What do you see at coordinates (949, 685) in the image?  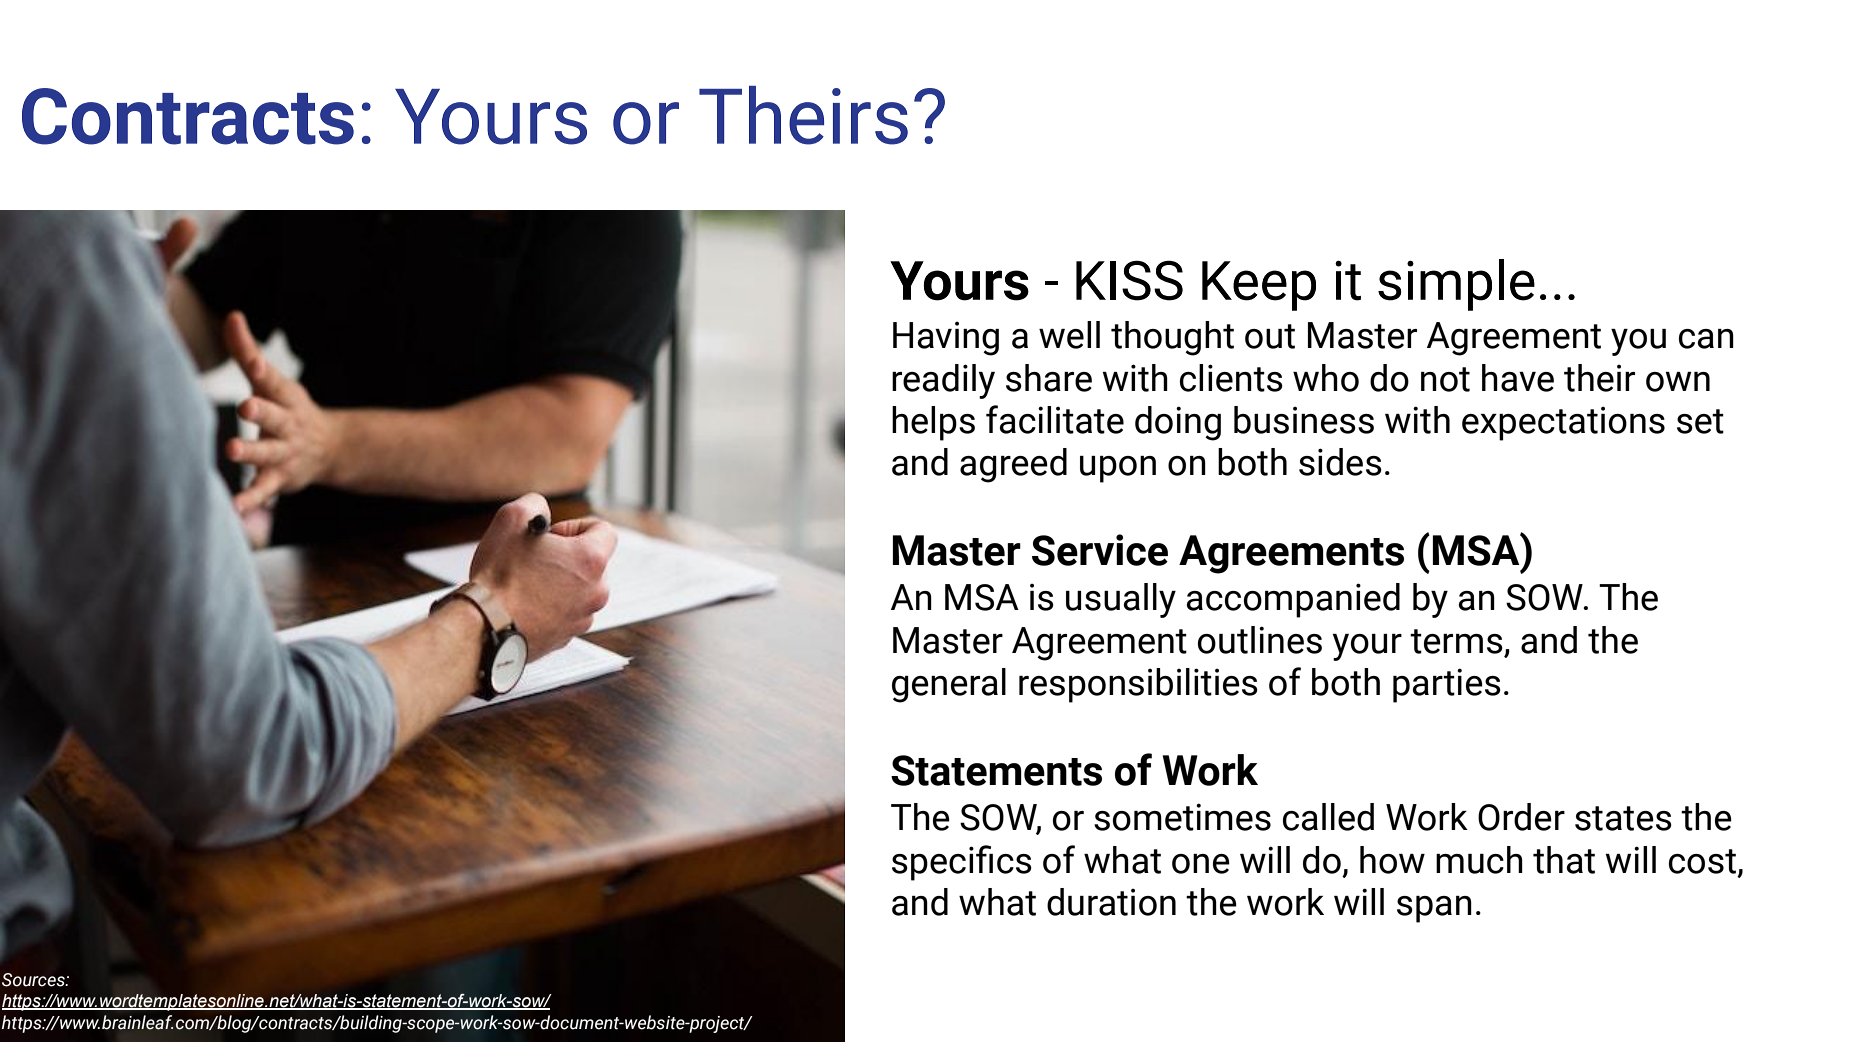 I see `general` at bounding box center [949, 685].
